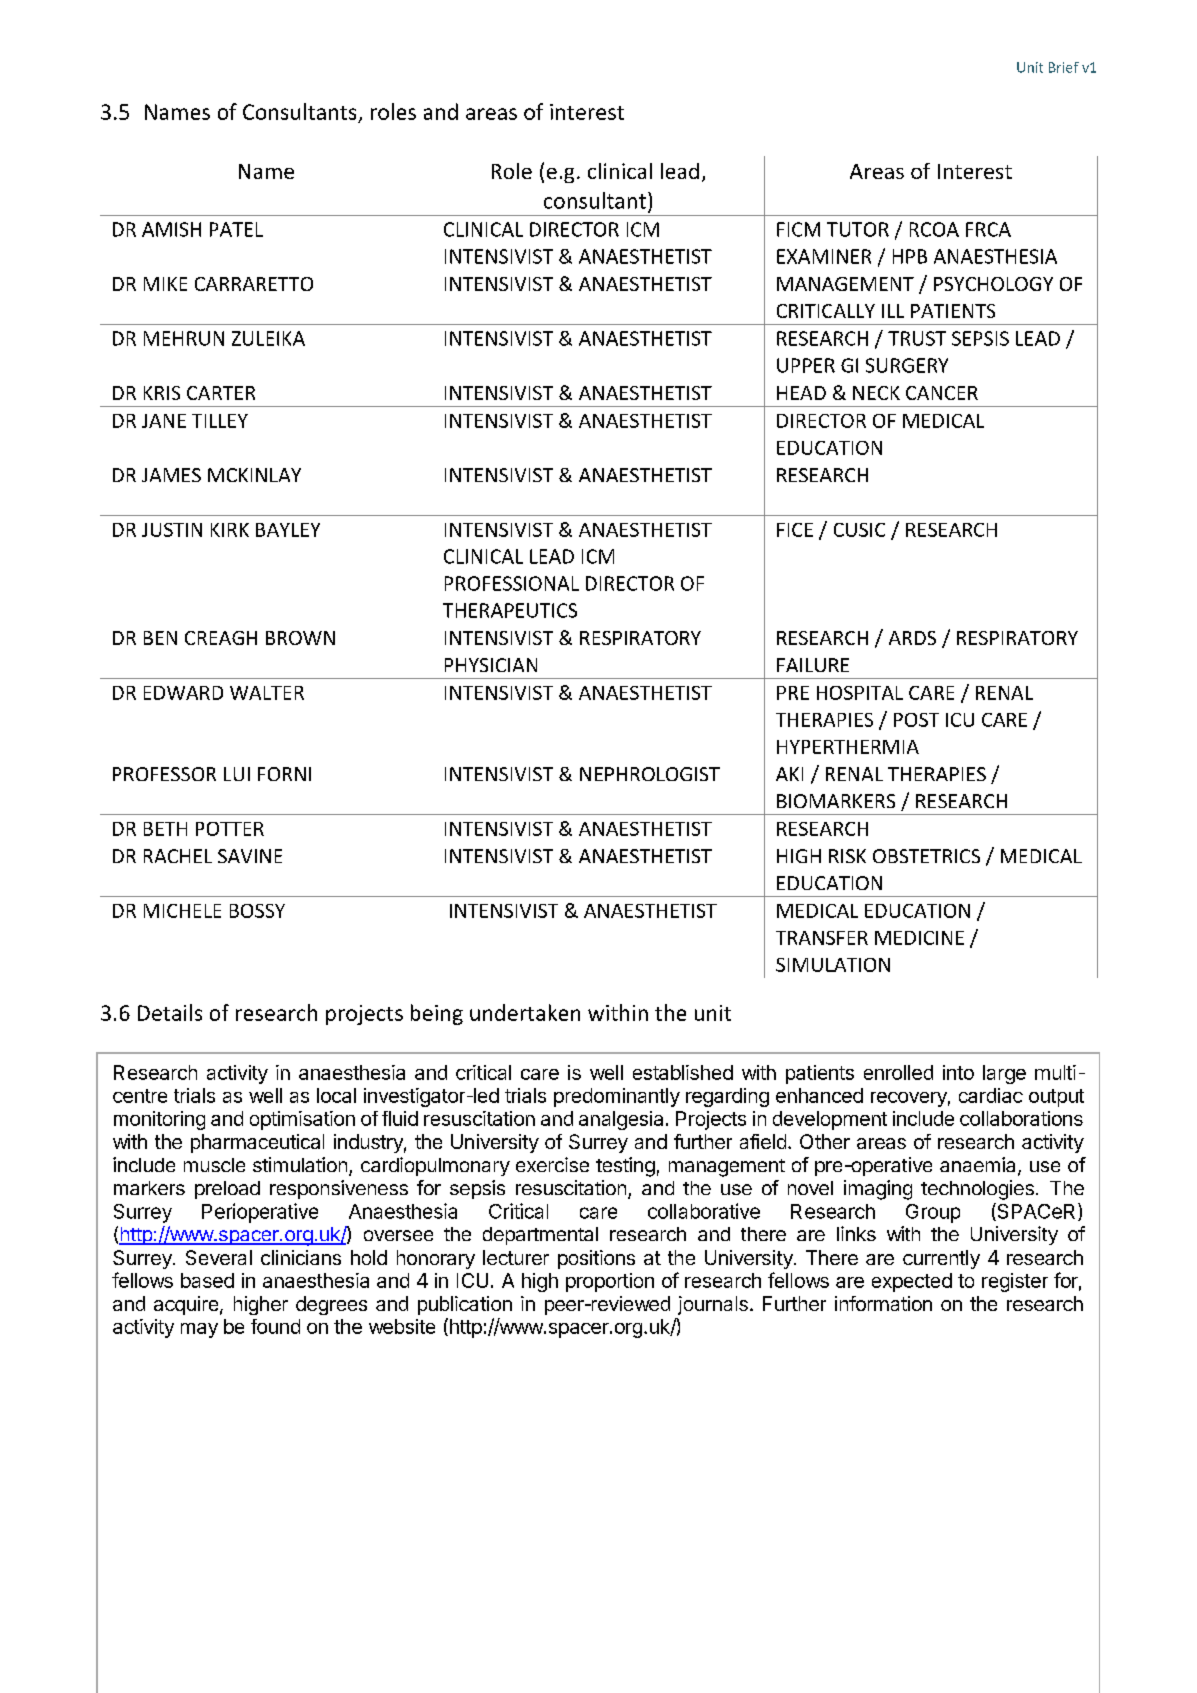  What do you see at coordinates (525, 1012) in the screenshot?
I see `undertaken` at bounding box center [525, 1012].
